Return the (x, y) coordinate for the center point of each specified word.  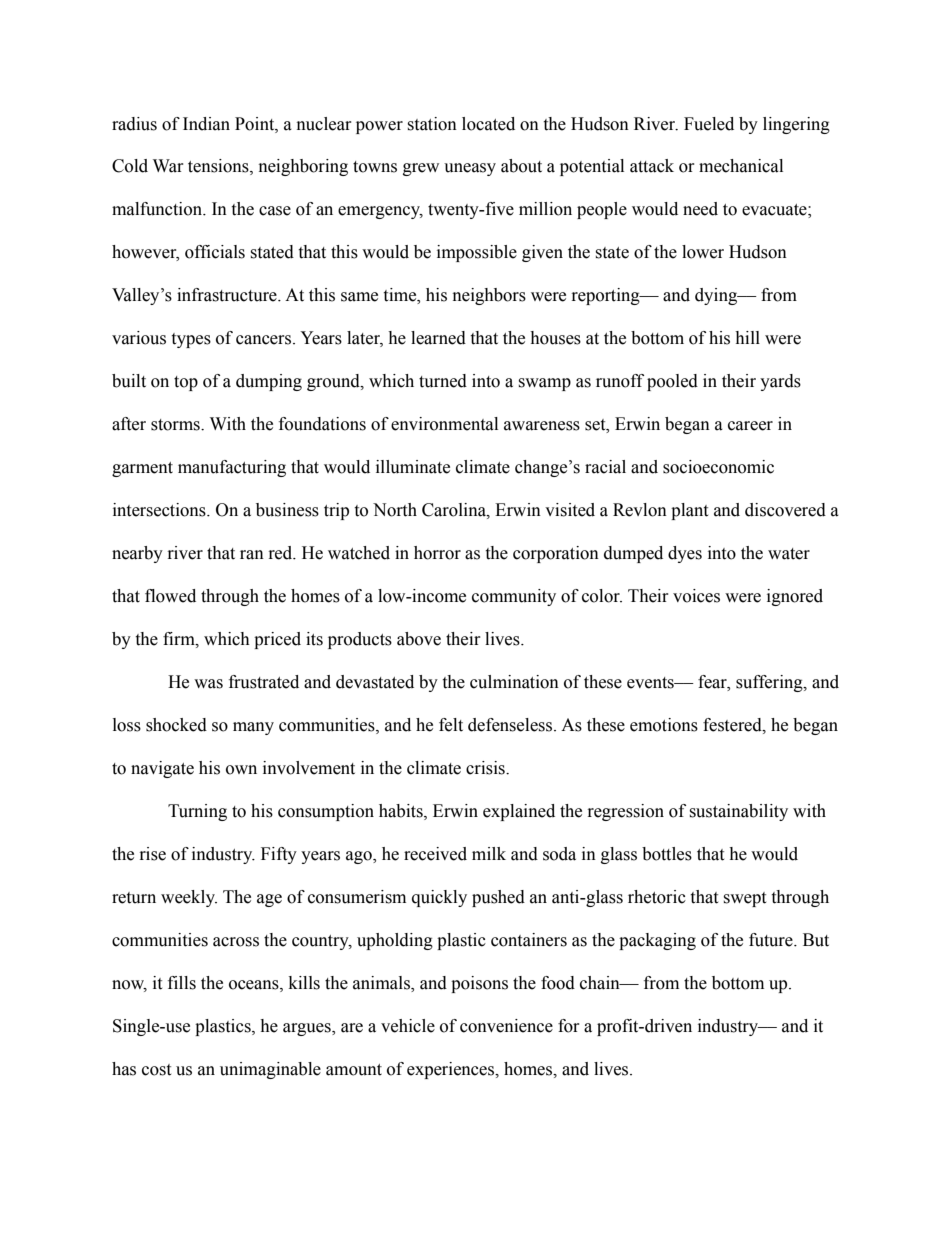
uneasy (470, 169)
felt (451, 725)
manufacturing (232, 468)
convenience (506, 1026)
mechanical (741, 166)
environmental (444, 424)
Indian (206, 124)
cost (156, 1070)
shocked (176, 725)
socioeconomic (718, 467)
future (772, 940)
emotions (664, 725)
